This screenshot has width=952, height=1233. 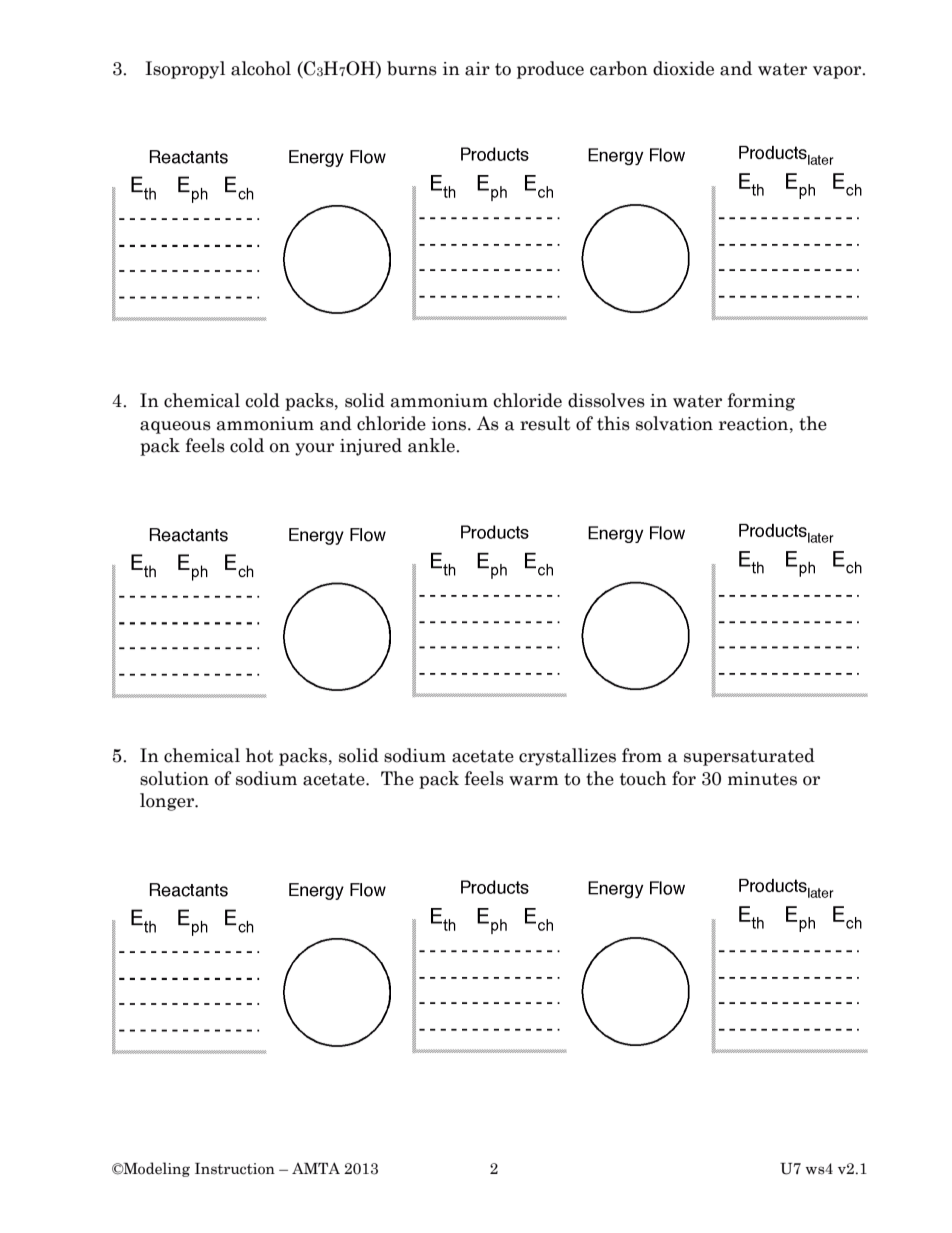 What do you see at coordinates (235, 1169) in the screenshot?
I see `Instruction` at bounding box center [235, 1169].
